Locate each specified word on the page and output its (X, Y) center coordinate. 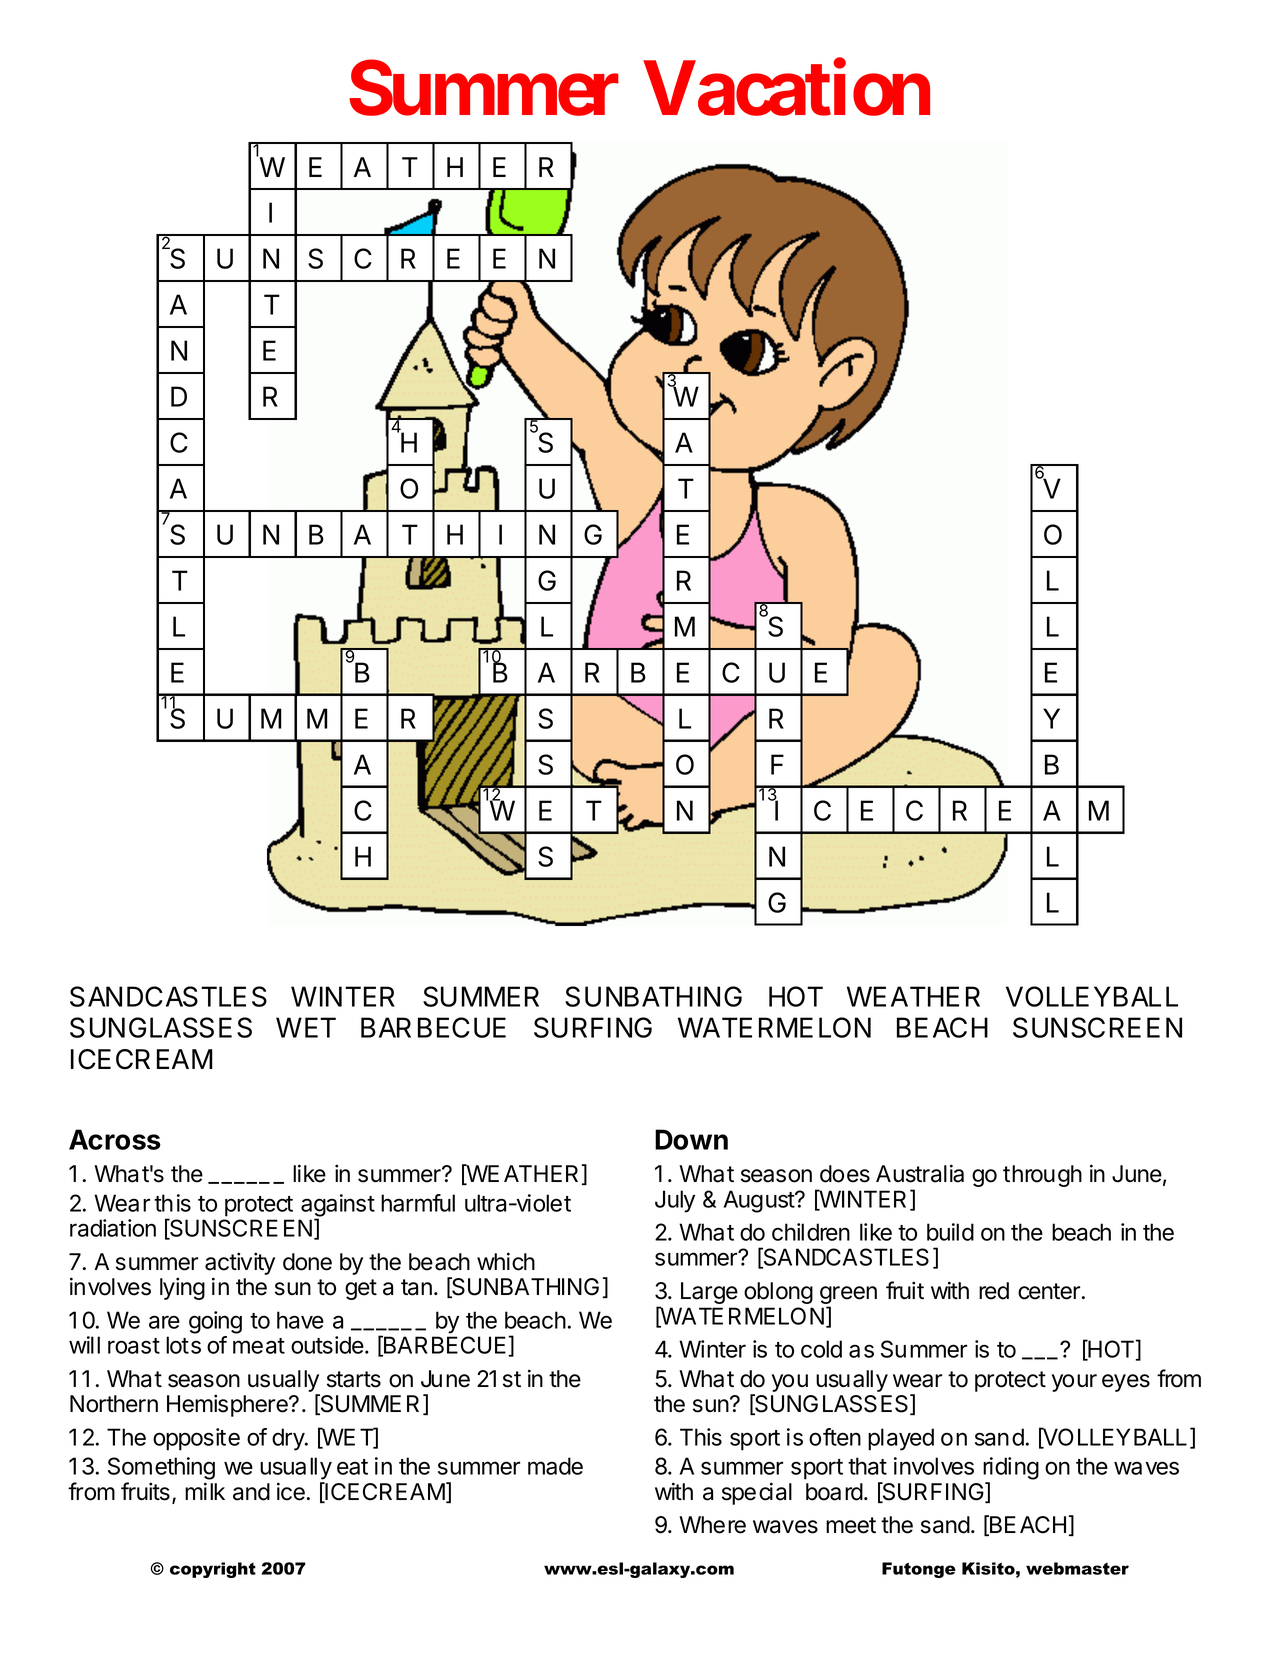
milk (205, 1491)
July (675, 1201)
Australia (920, 1173)
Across (115, 1139)
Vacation (786, 88)
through (1042, 1176)
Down (691, 1139)
